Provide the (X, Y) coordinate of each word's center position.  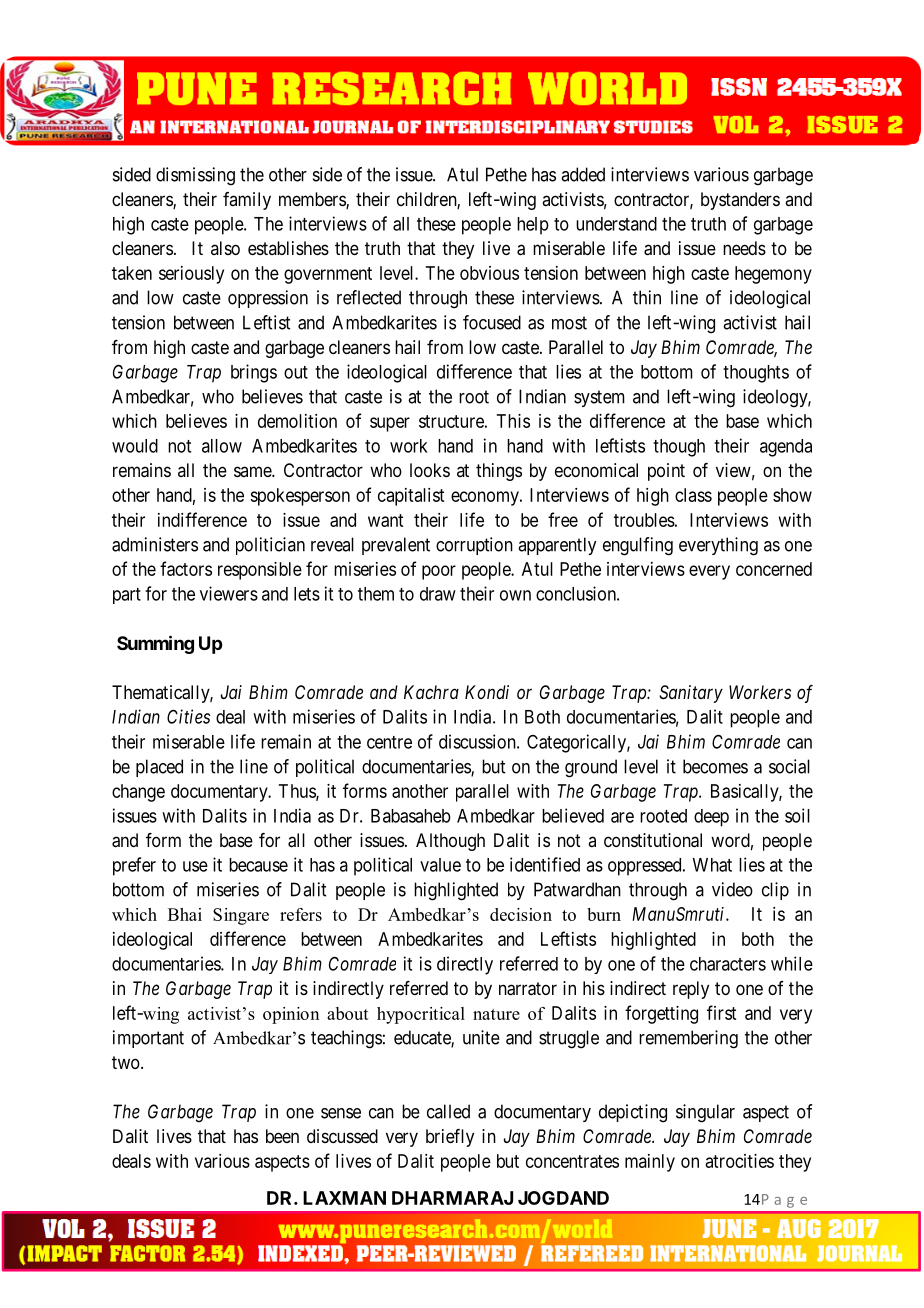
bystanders (740, 201)
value (440, 865)
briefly (450, 1138)
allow (222, 446)
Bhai (185, 914)
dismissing (195, 176)
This (513, 421)
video (732, 889)
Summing (155, 644)
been (282, 1136)
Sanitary (691, 694)
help (533, 226)
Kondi (487, 692)
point (666, 472)
